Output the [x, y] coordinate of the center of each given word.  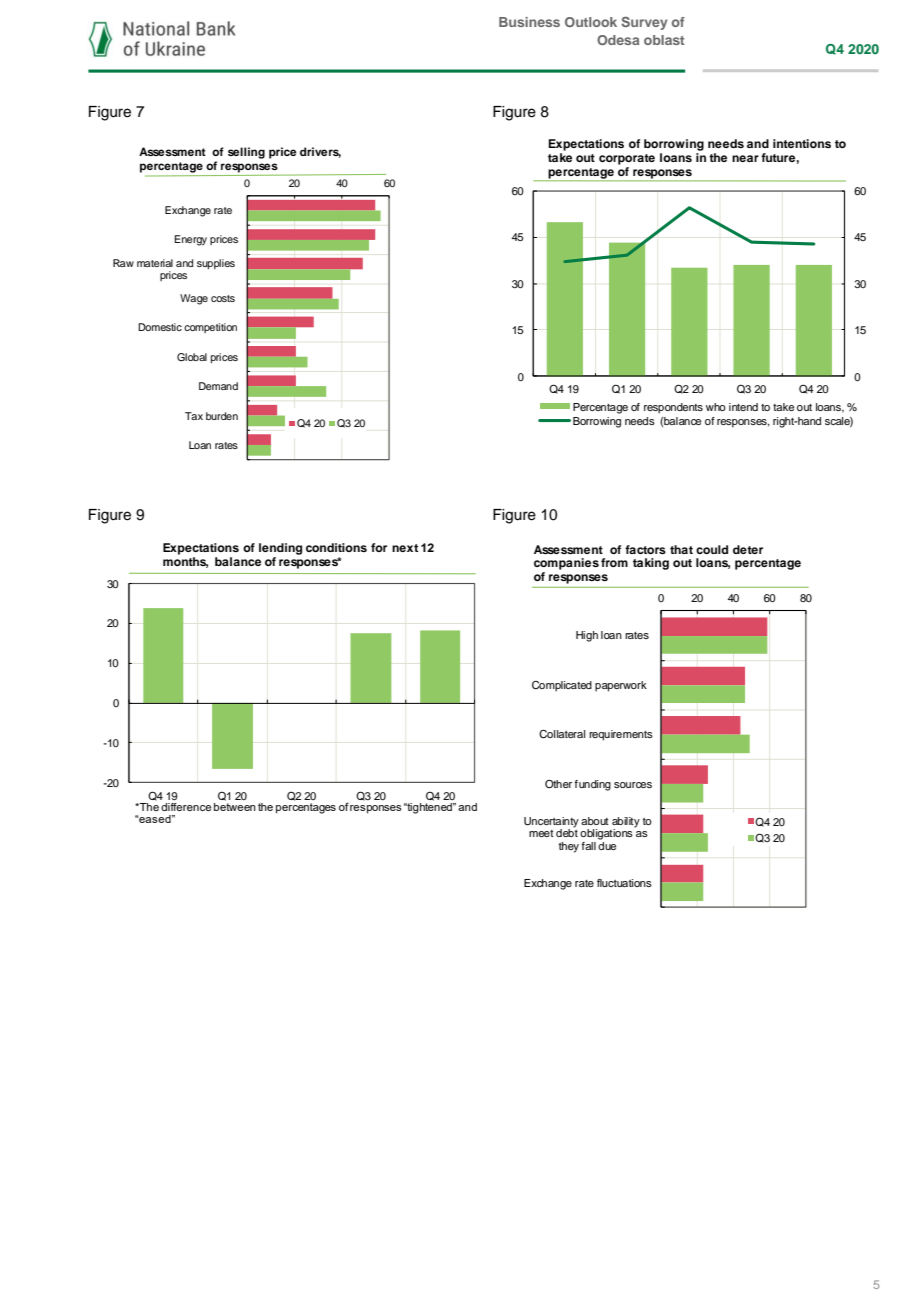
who [716, 407]
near [745, 158]
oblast [664, 40]
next [405, 548]
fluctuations [624, 883]
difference [186, 807]
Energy [190, 240]
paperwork [621, 686]
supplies [216, 264]
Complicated [562, 686]
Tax [194, 416]
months [185, 562]
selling [246, 153]
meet [541, 833]
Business [529, 22]
